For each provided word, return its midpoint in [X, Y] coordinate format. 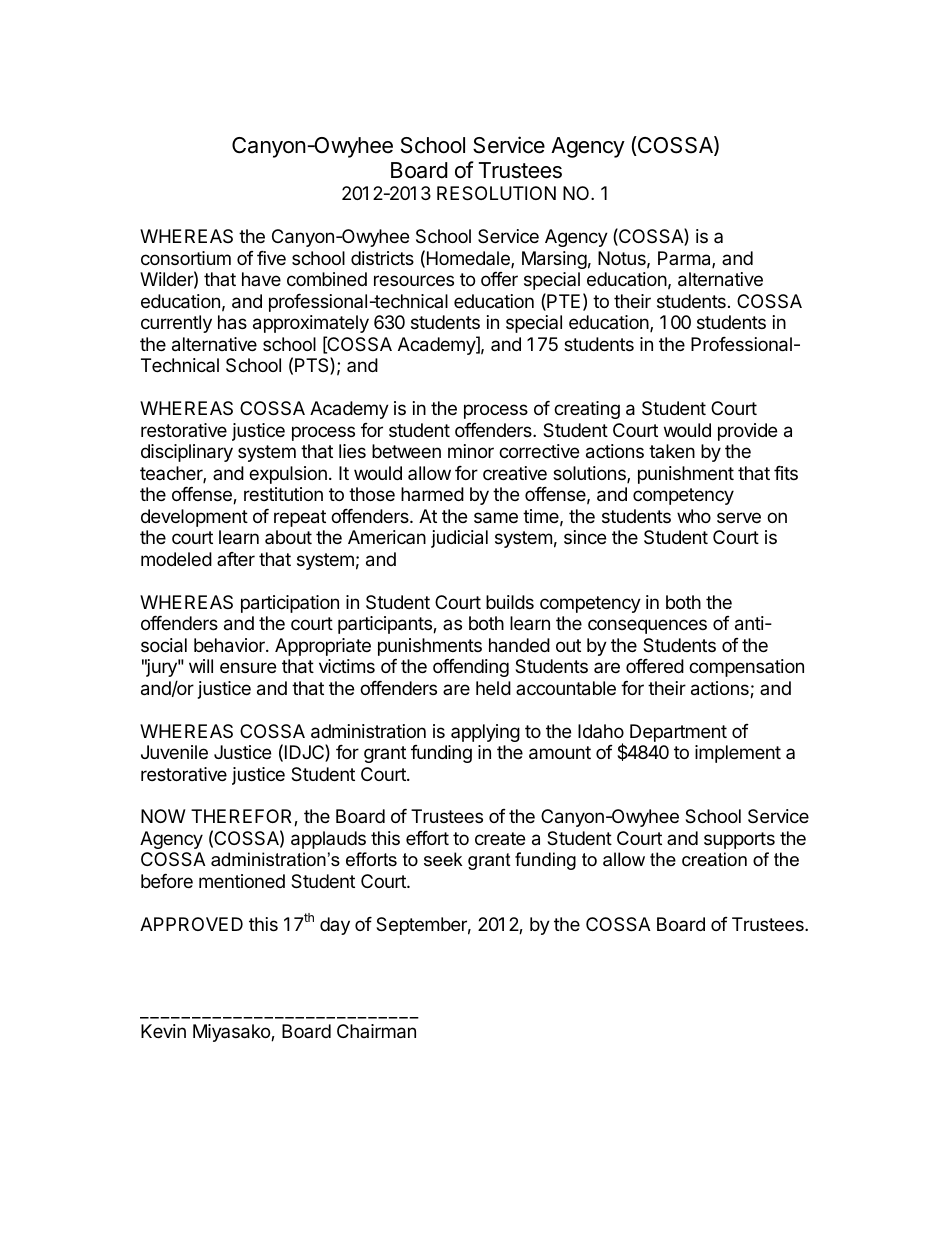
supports [739, 840]
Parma [685, 259]
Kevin [163, 1031]
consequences [647, 626]
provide [747, 432]
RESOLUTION [496, 193]
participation [290, 604]
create [500, 838]
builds [510, 602]
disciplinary [187, 453]
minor [471, 451]
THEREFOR [243, 817]
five [271, 258]
